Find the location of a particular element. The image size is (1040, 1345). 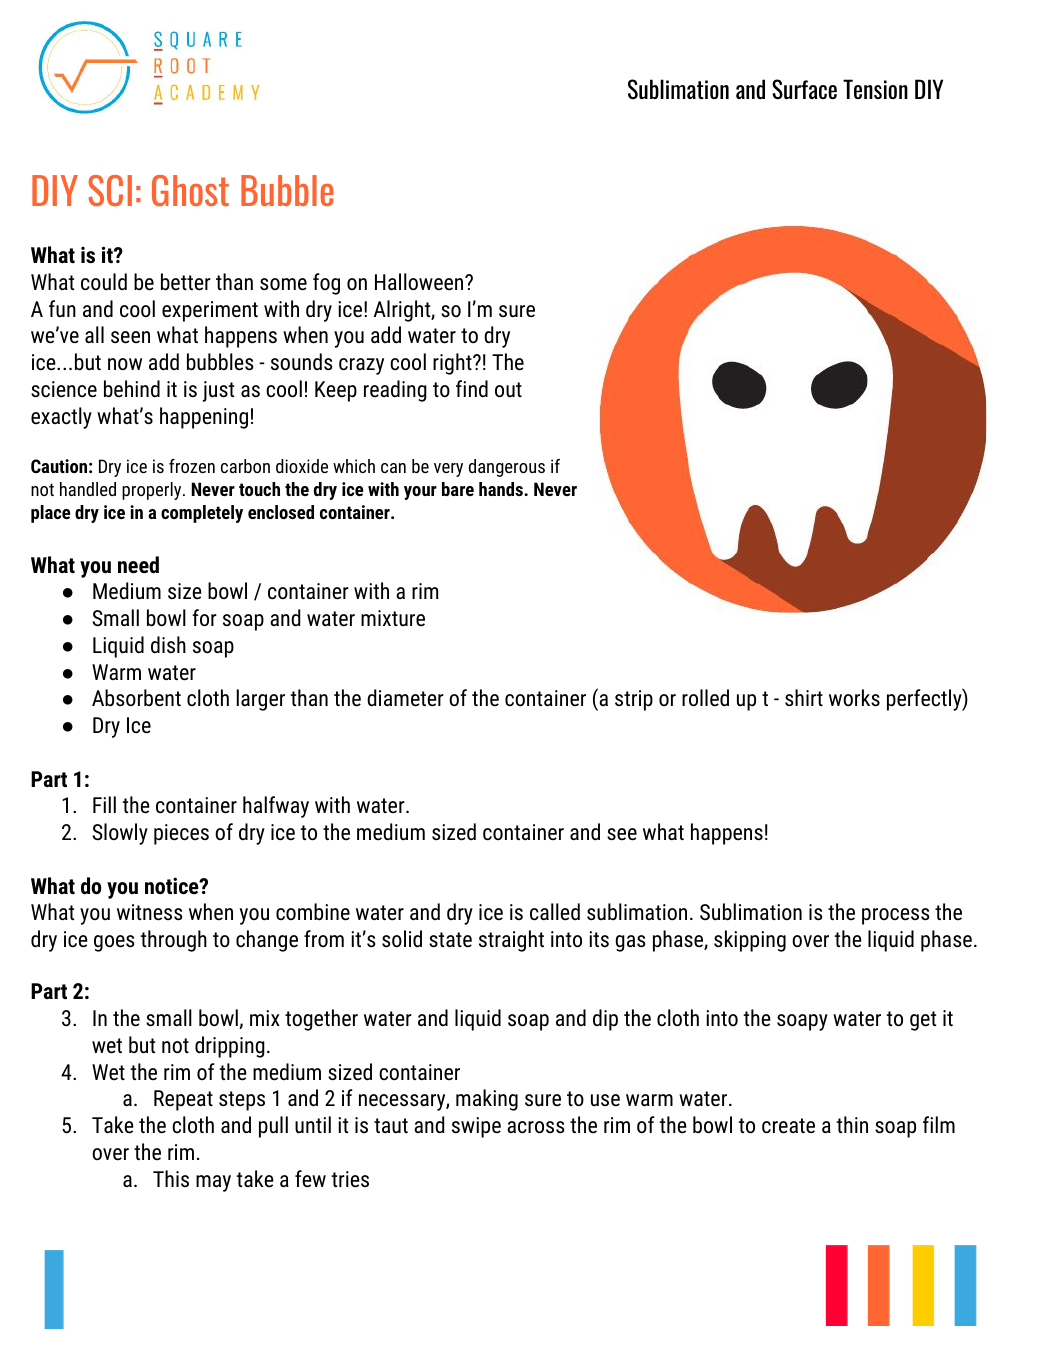

swipe is located at coordinates (476, 1127).
